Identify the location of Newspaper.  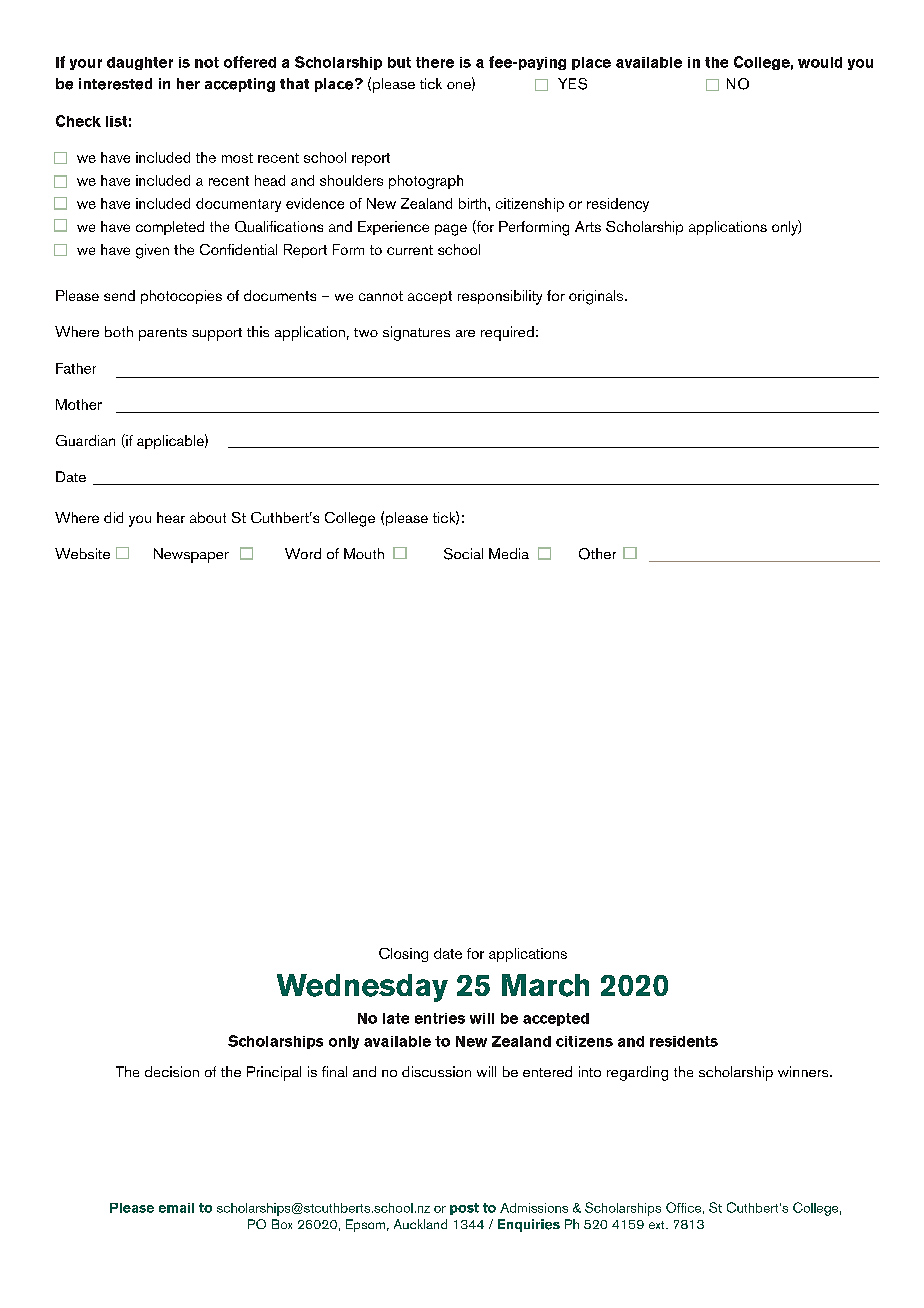
(191, 555).
